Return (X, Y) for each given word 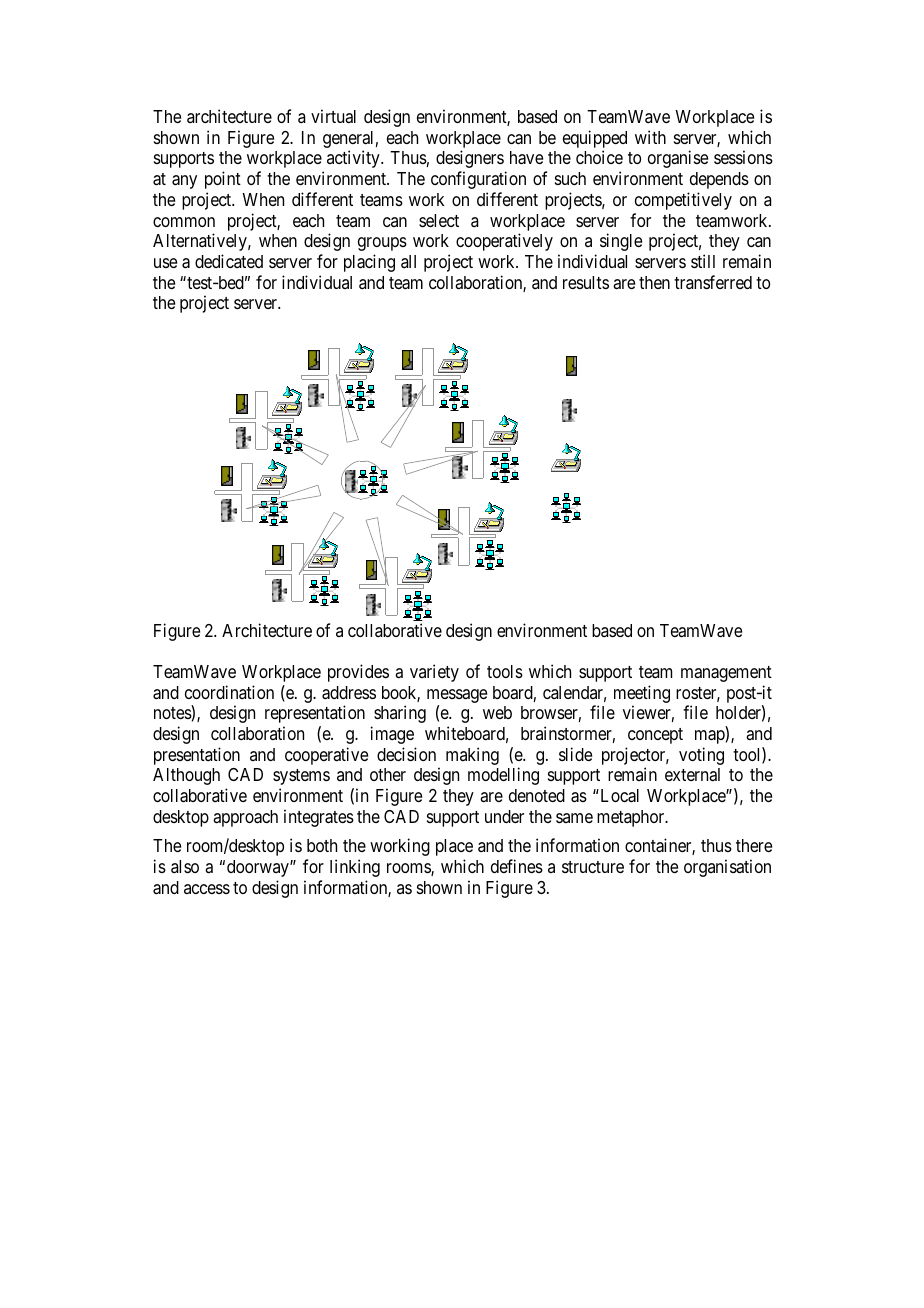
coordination (229, 692)
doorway (259, 868)
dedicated (229, 261)
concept (655, 736)
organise (678, 159)
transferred (713, 282)
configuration (478, 180)
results (586, 282)
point (223, 180)
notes (173, 713)
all (408, 261)
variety (434, 673)
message (457, 697)
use (165, 263)
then (654, 282)
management (726, 674)
